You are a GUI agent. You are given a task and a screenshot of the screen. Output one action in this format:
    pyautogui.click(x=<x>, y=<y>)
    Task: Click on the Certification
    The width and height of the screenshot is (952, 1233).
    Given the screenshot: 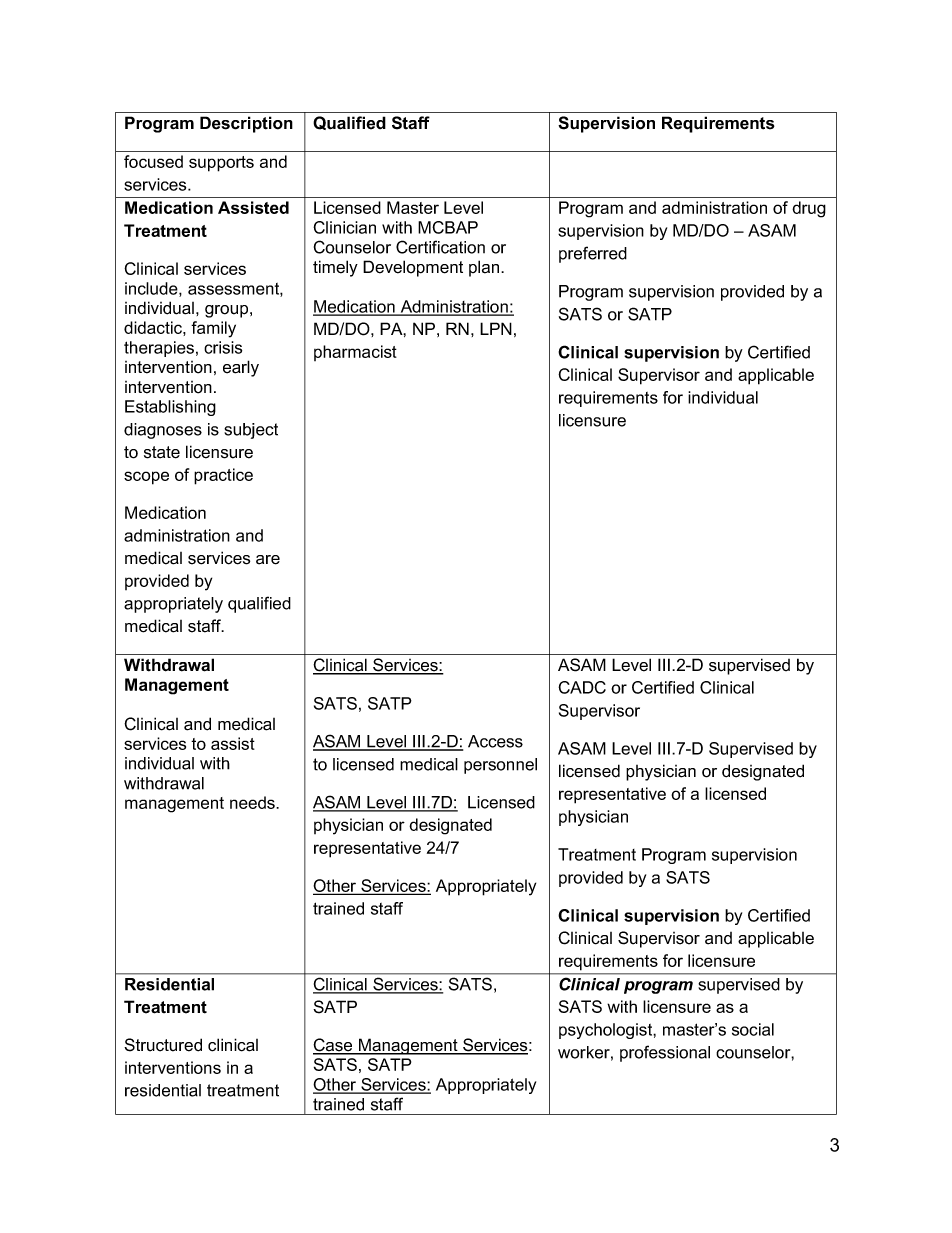 What is the action you would take?
    pyautogui.click(x=440, y=247)
